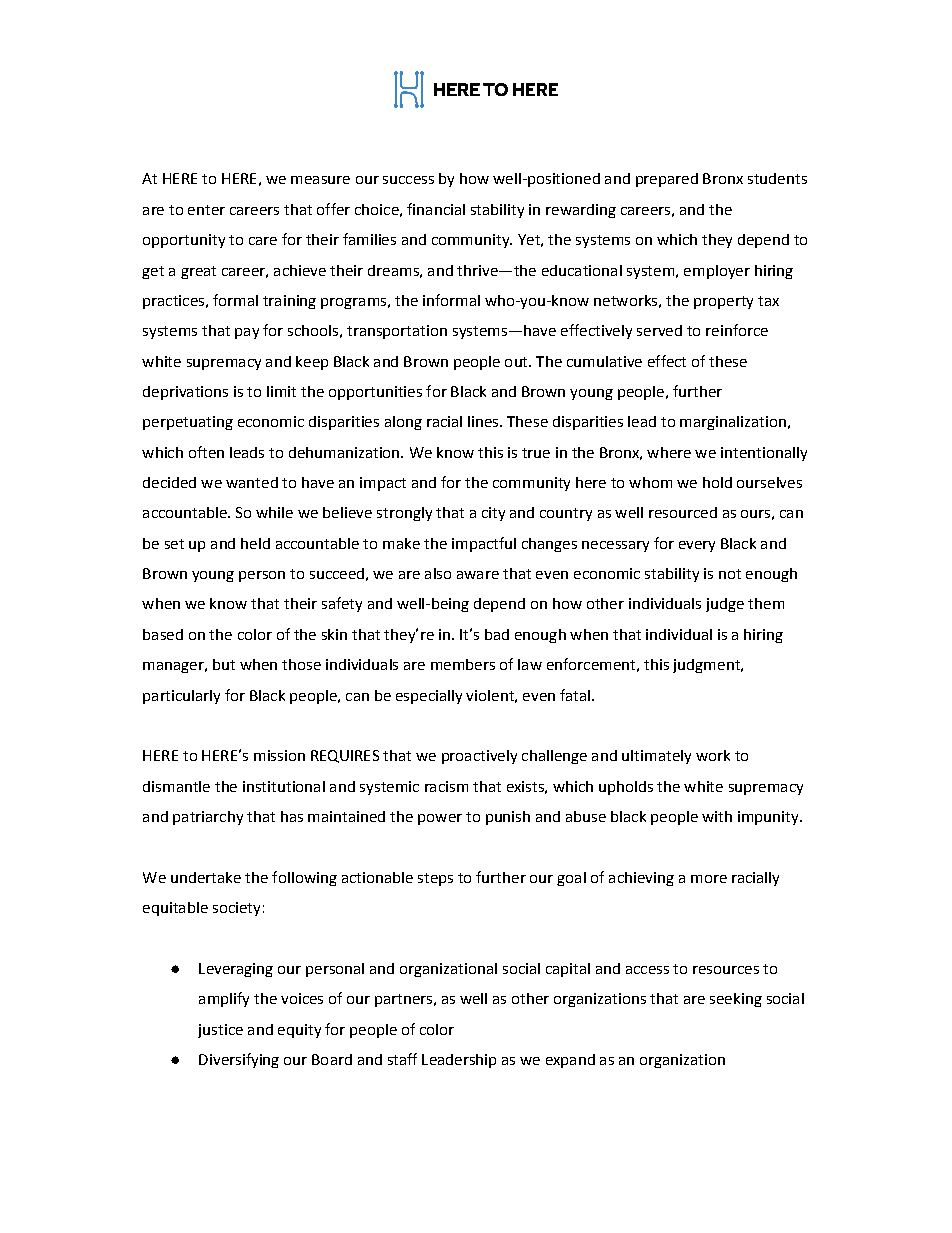  What do you see at coordinates (656, 757) in the page?
I see `ultimately` at bounding box center [656, 757].
